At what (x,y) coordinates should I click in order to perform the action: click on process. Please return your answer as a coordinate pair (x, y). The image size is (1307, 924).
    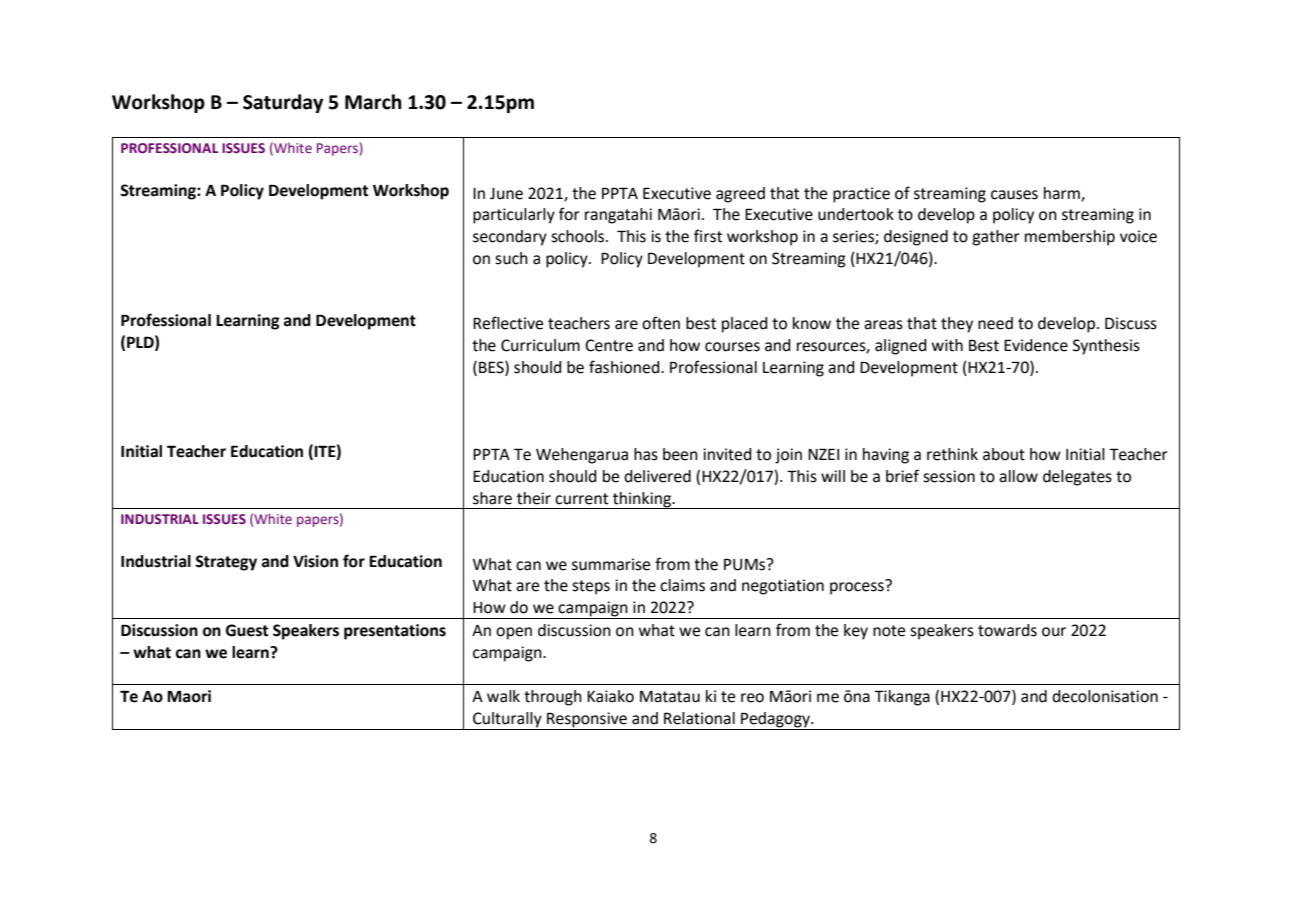
    Looking at the image, I should click on (858, 587).
